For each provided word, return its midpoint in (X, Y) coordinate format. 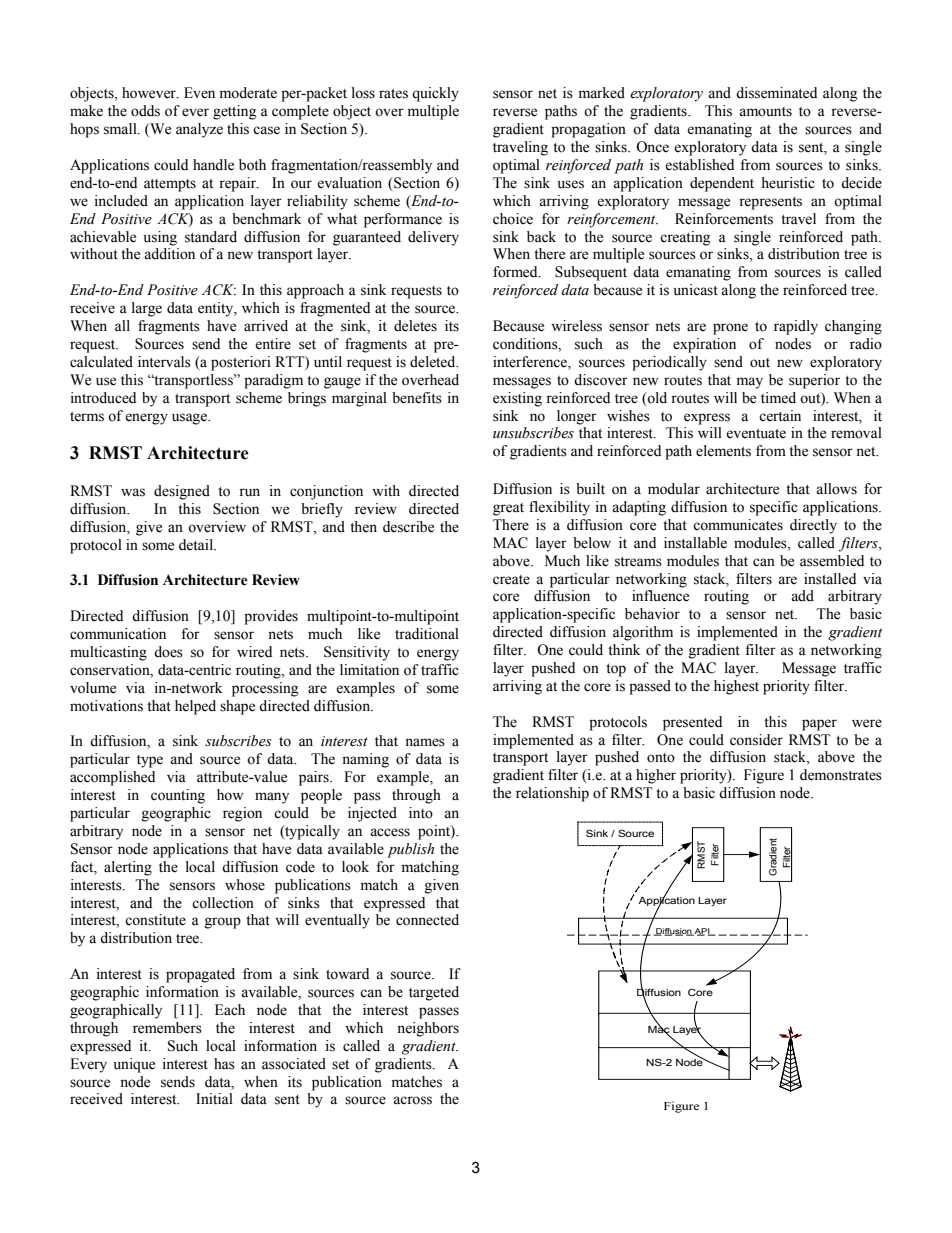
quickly (435, 94)
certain (780, 416)
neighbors (428, 1029)
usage (190, 419)
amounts (765, 112)
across (412, 1100)
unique (134, 1065)
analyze (199, 130)
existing (517, 399)
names (425, 742)
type (150, 761)
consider (756, 740)
